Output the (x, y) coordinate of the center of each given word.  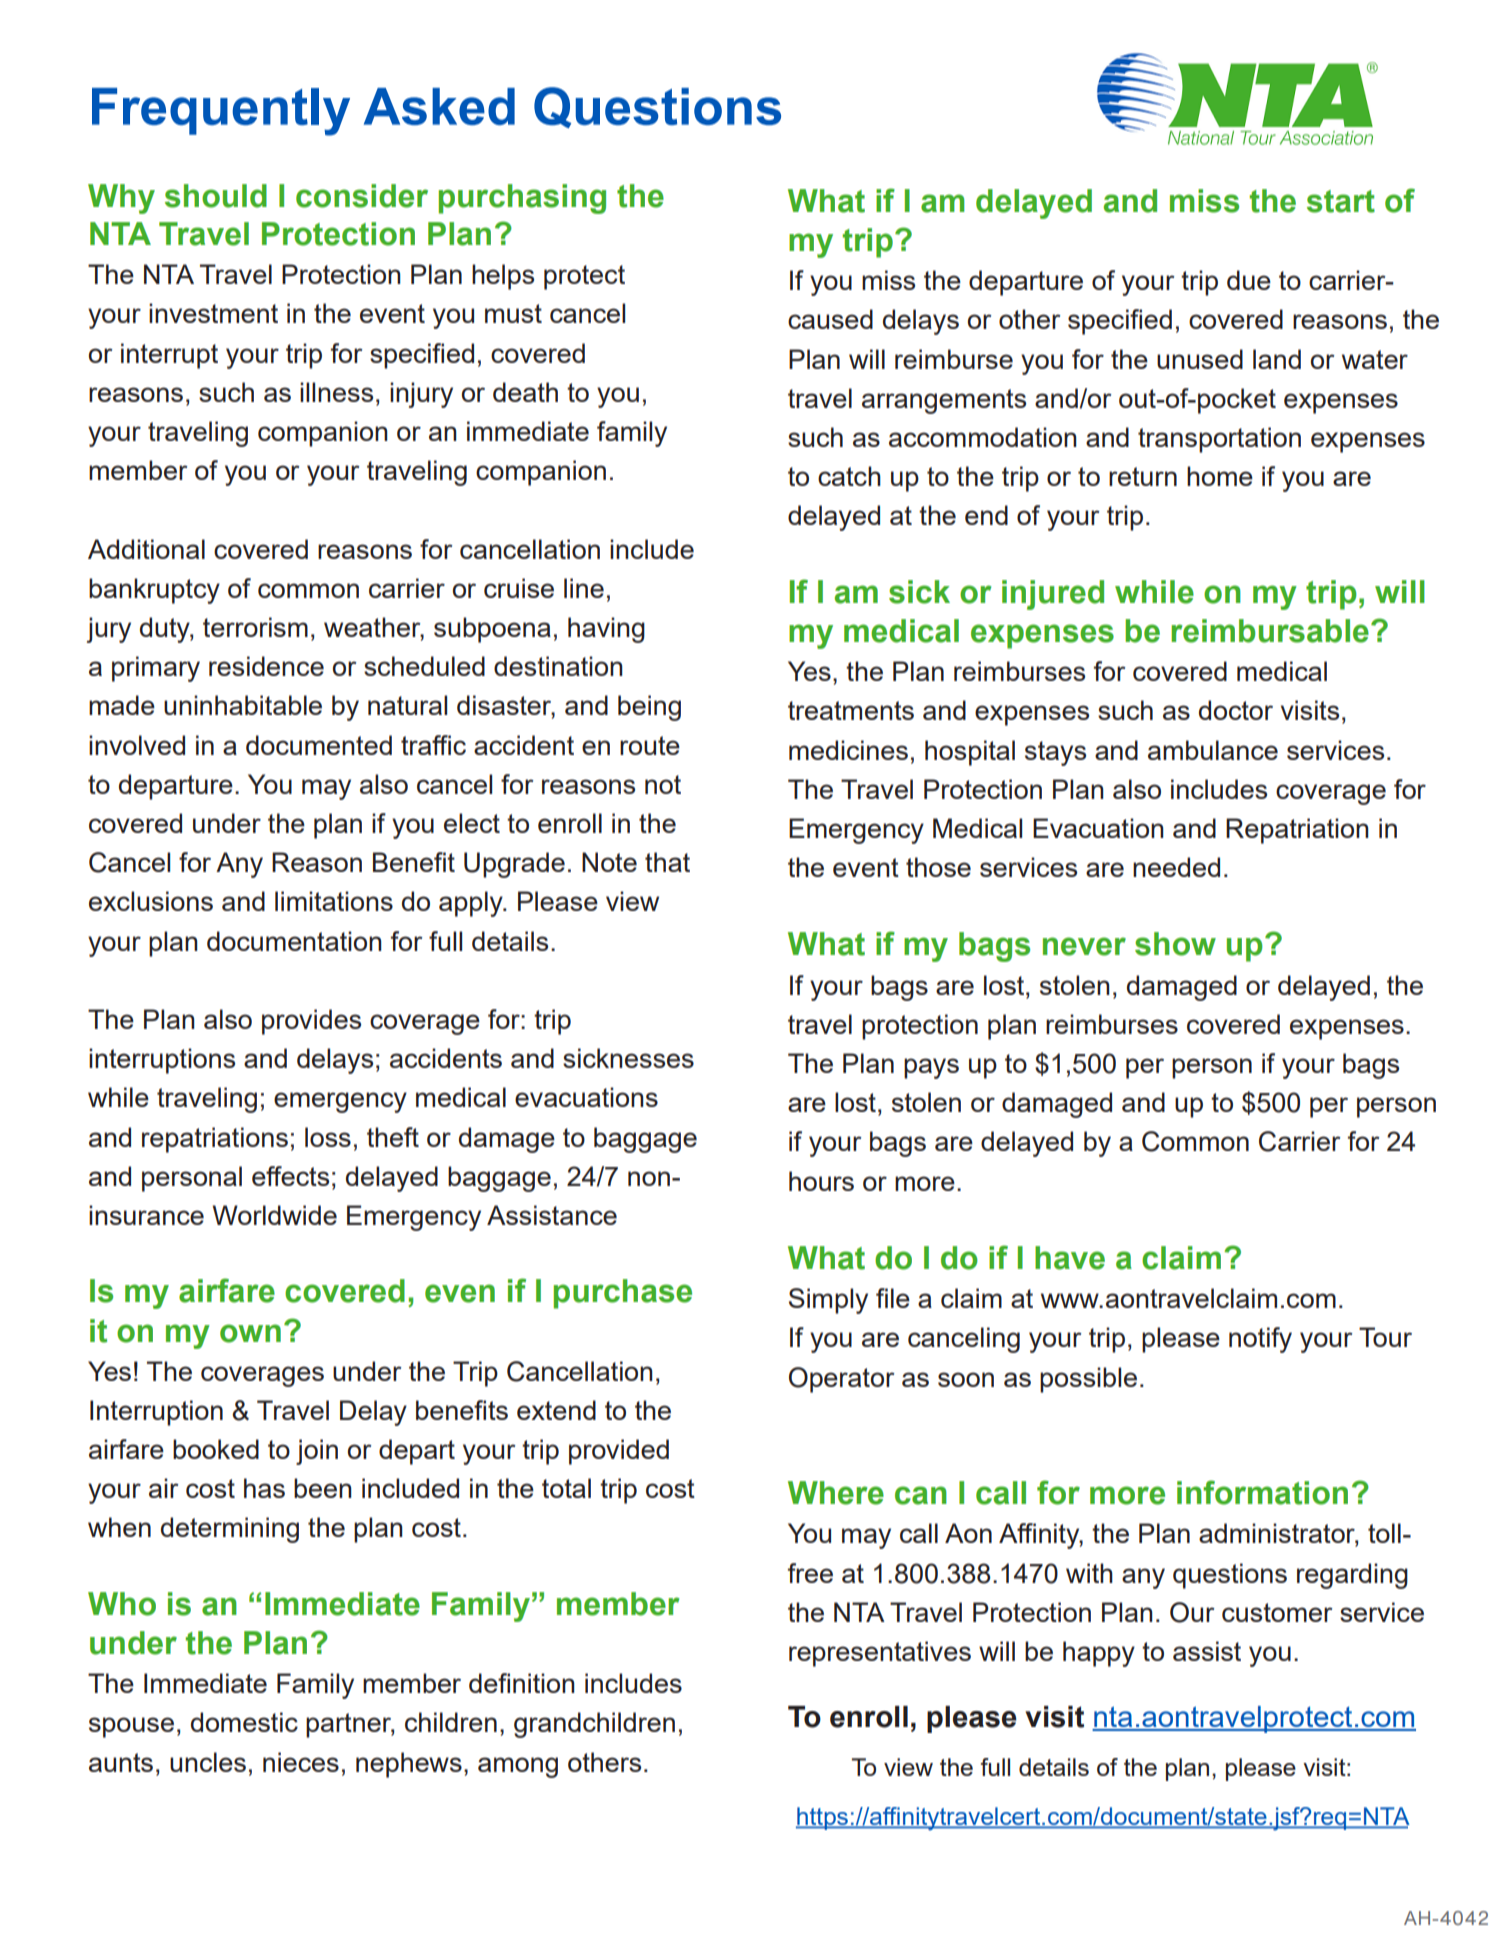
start (1341, 201)
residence (266, 666)
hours (821, 1181)
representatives (880, 1654)
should (216, 196)
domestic (244, 1722)
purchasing (522, 199)
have (1070, 1258)
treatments (851, 710)
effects (290, 1176)
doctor (1236, 710)
